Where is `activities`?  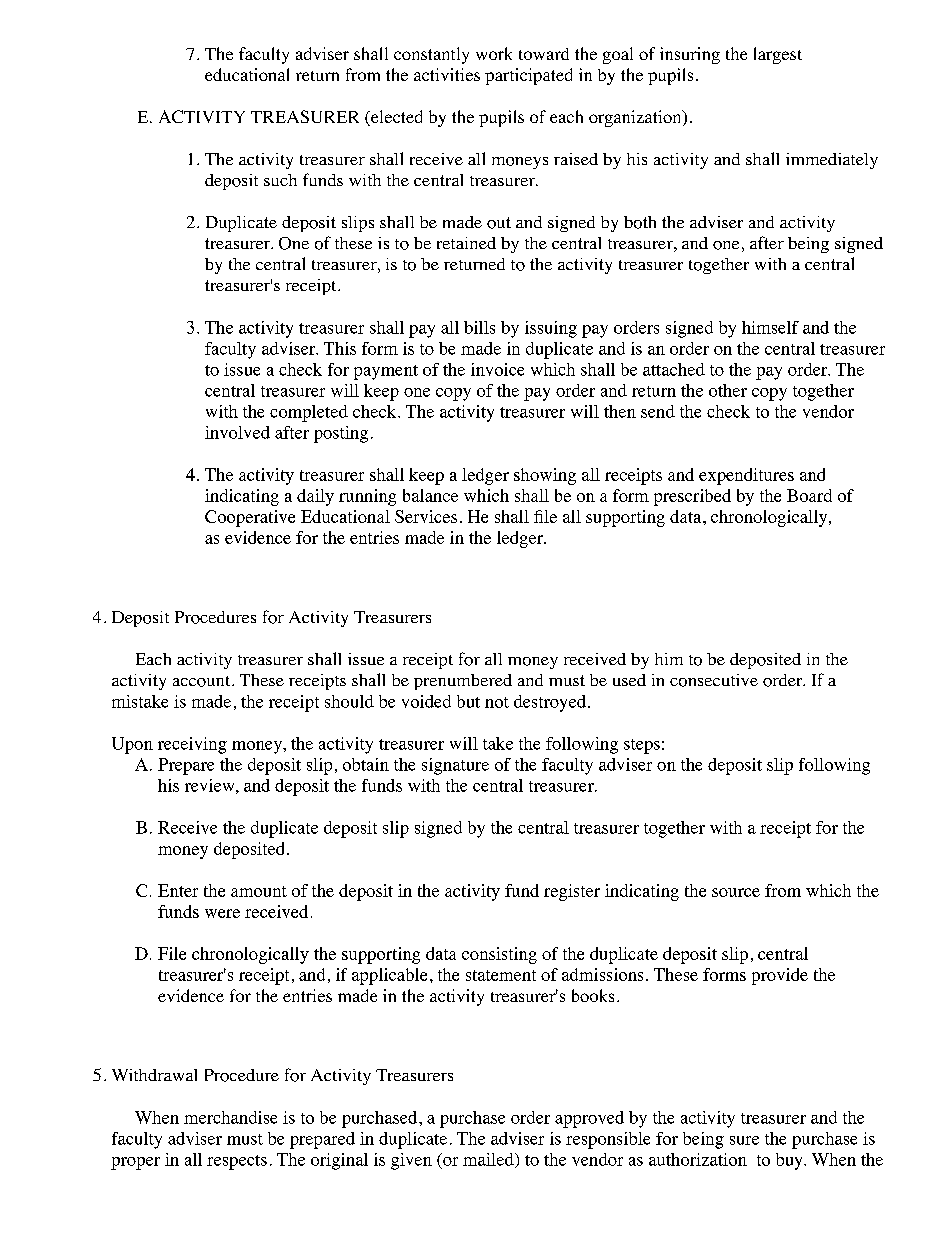 activities is located at coordinates (447, 74).
